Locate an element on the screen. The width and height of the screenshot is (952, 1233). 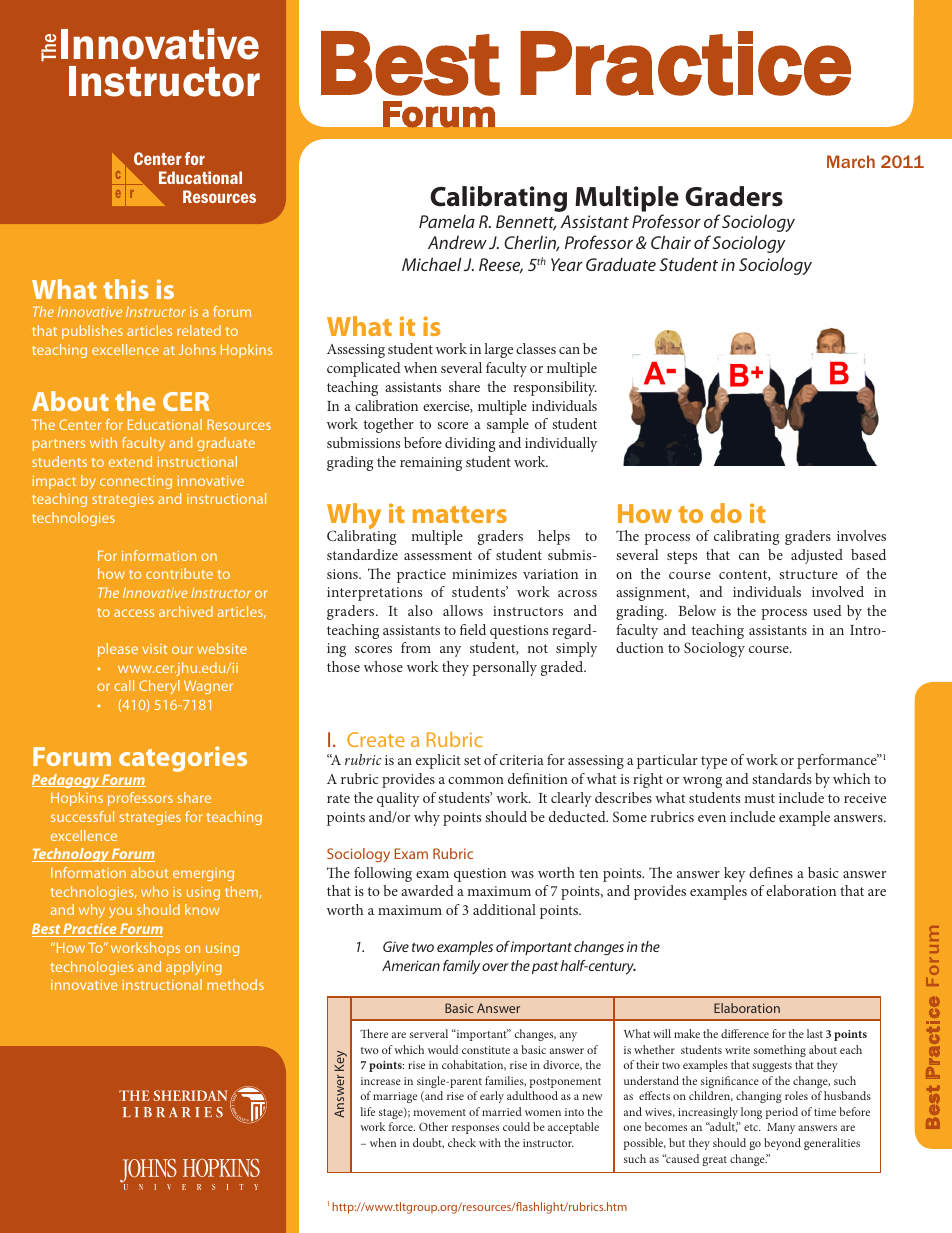
this is located at coordinates (125, 289).
